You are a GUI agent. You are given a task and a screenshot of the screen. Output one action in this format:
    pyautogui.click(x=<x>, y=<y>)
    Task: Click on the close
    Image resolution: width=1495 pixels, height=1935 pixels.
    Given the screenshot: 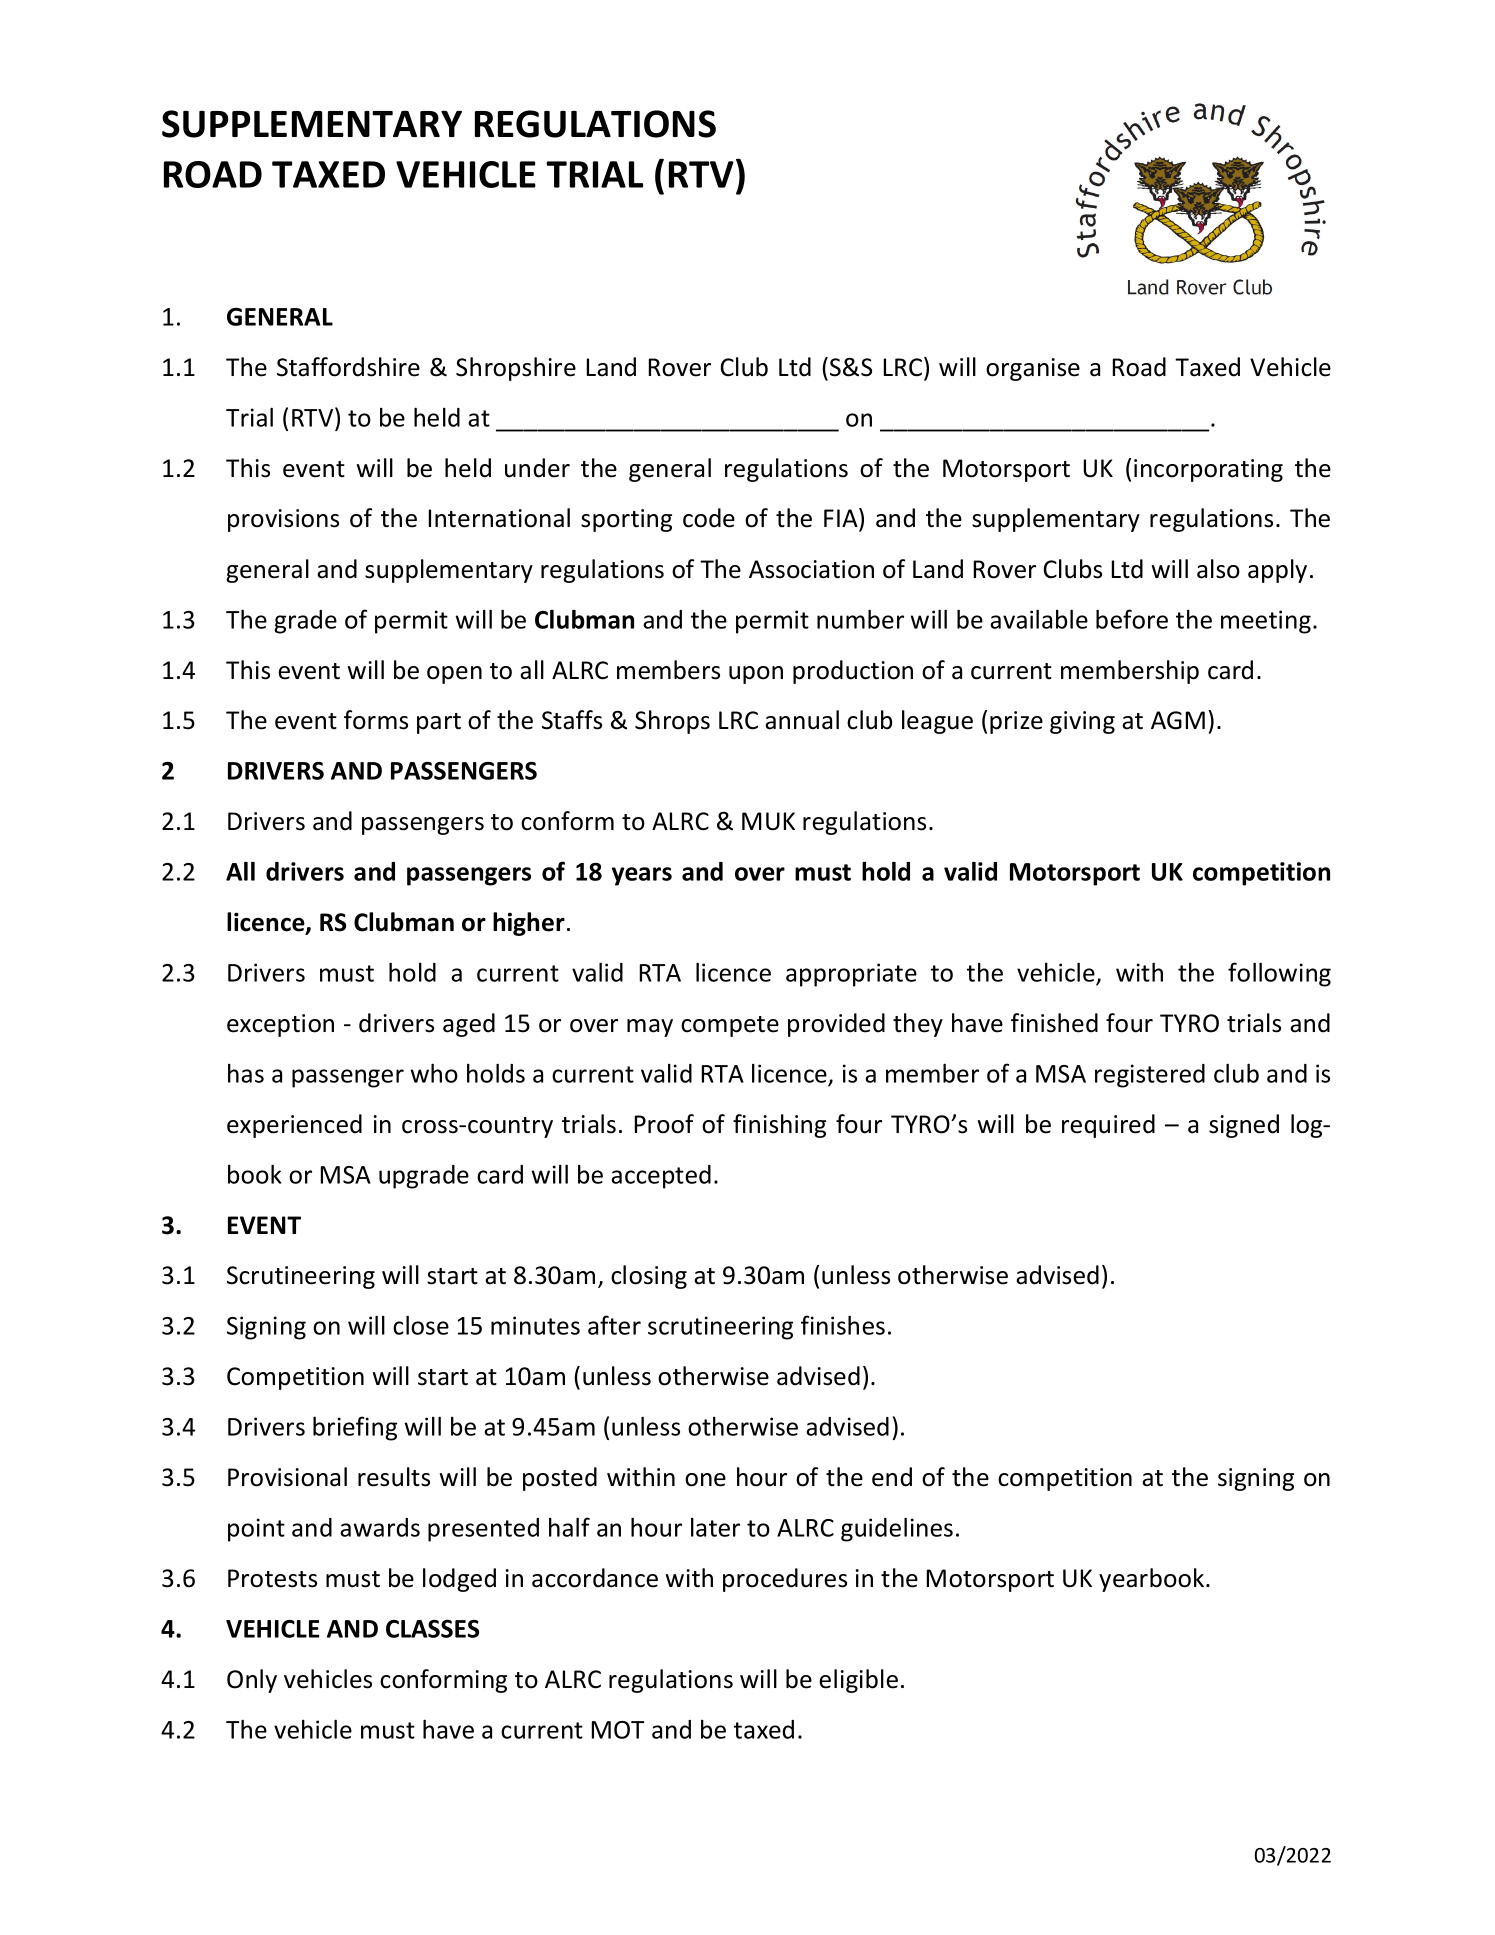 What is the action you would take?
    pyautogui.click(x=421, y=1325)
